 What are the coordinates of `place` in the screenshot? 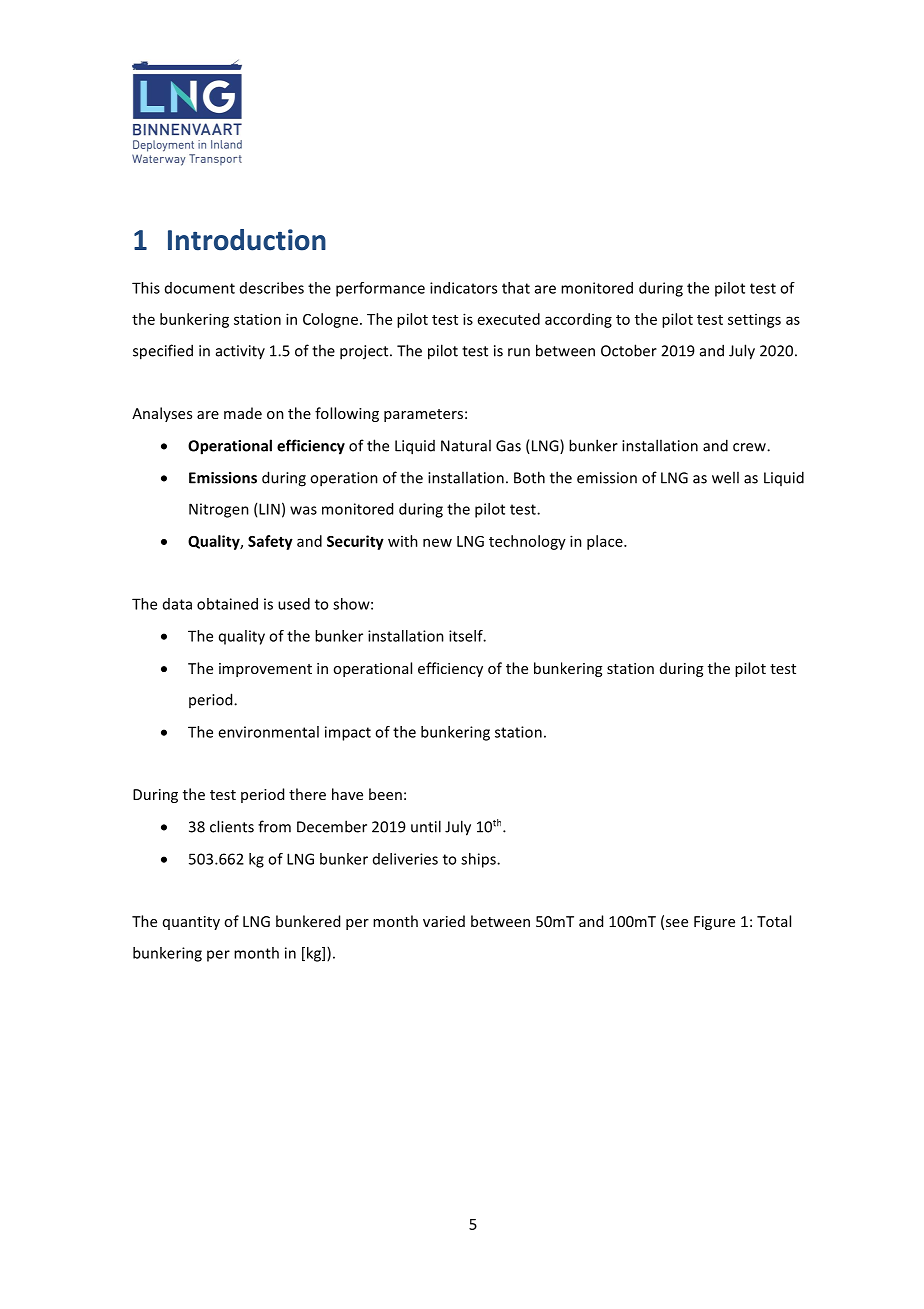 It's located at (606, 542).
